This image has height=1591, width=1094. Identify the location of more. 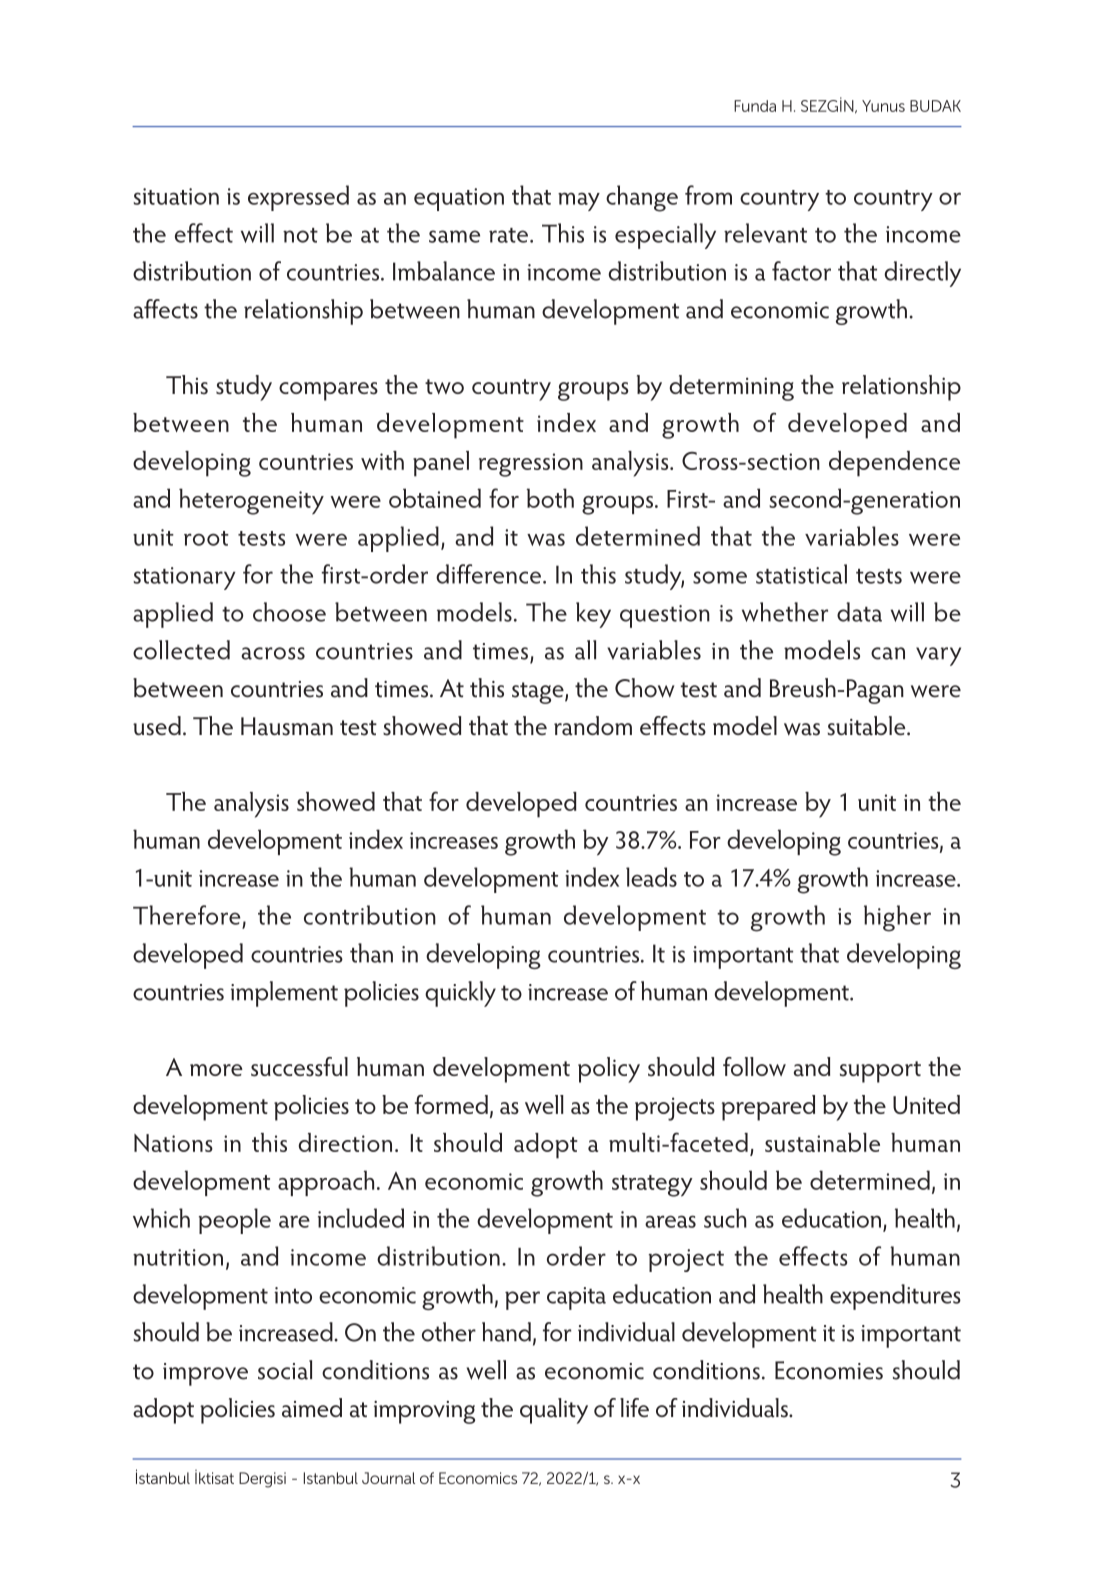
(216, 1070).
